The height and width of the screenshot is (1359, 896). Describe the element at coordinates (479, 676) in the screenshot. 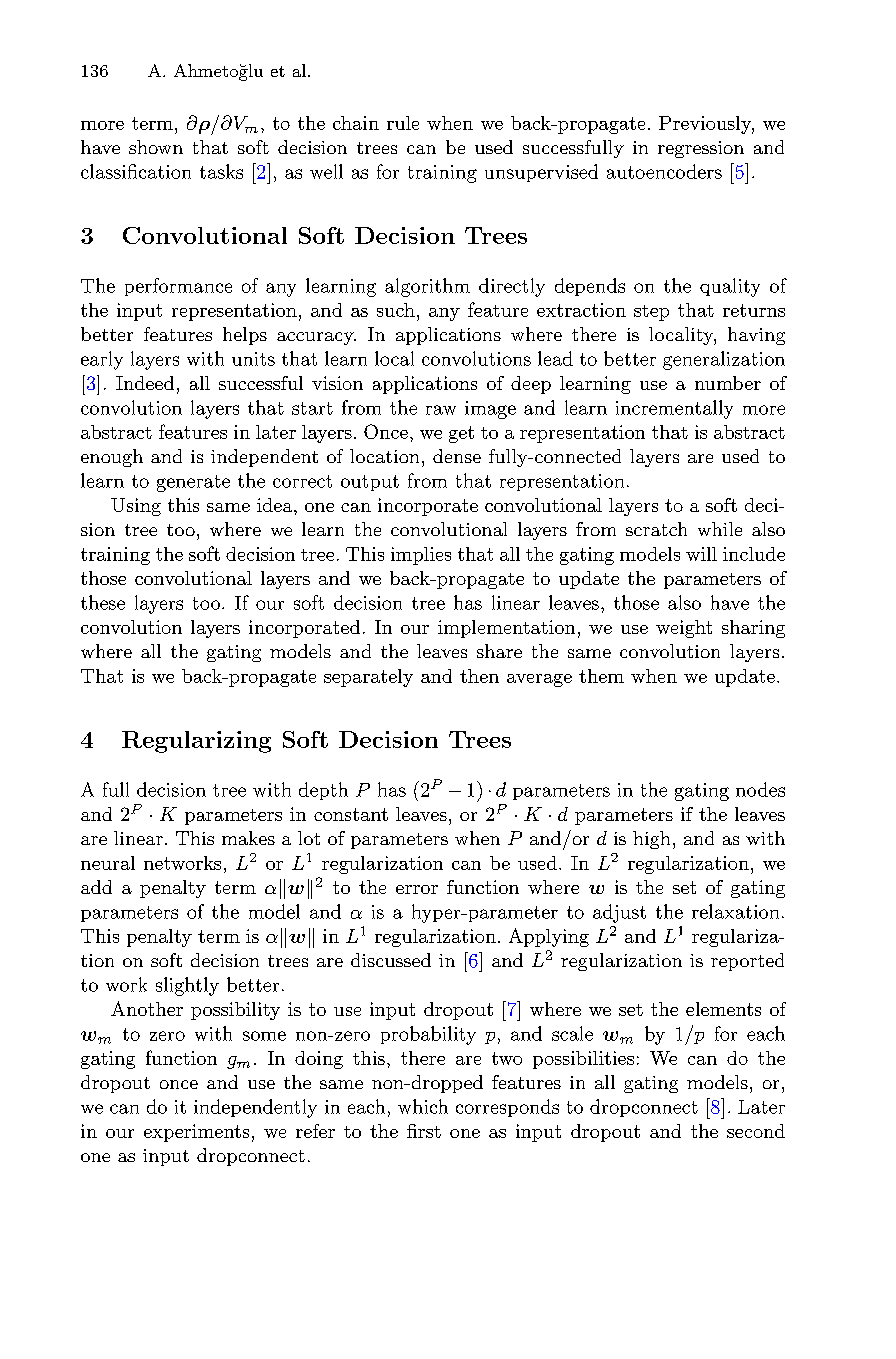

I see `then` at that location.
